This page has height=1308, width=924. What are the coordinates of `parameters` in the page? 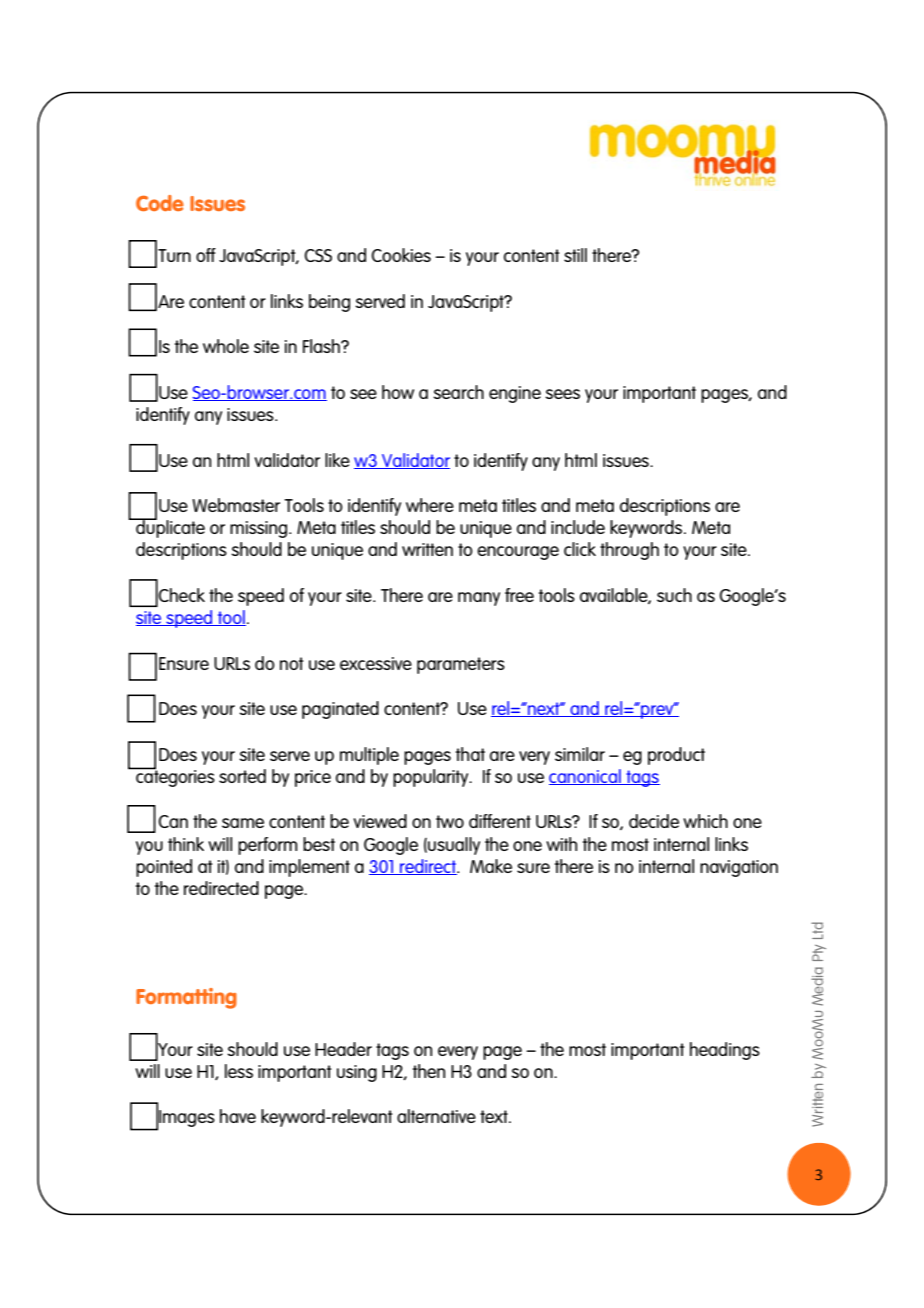 It's located at (461, 665).
